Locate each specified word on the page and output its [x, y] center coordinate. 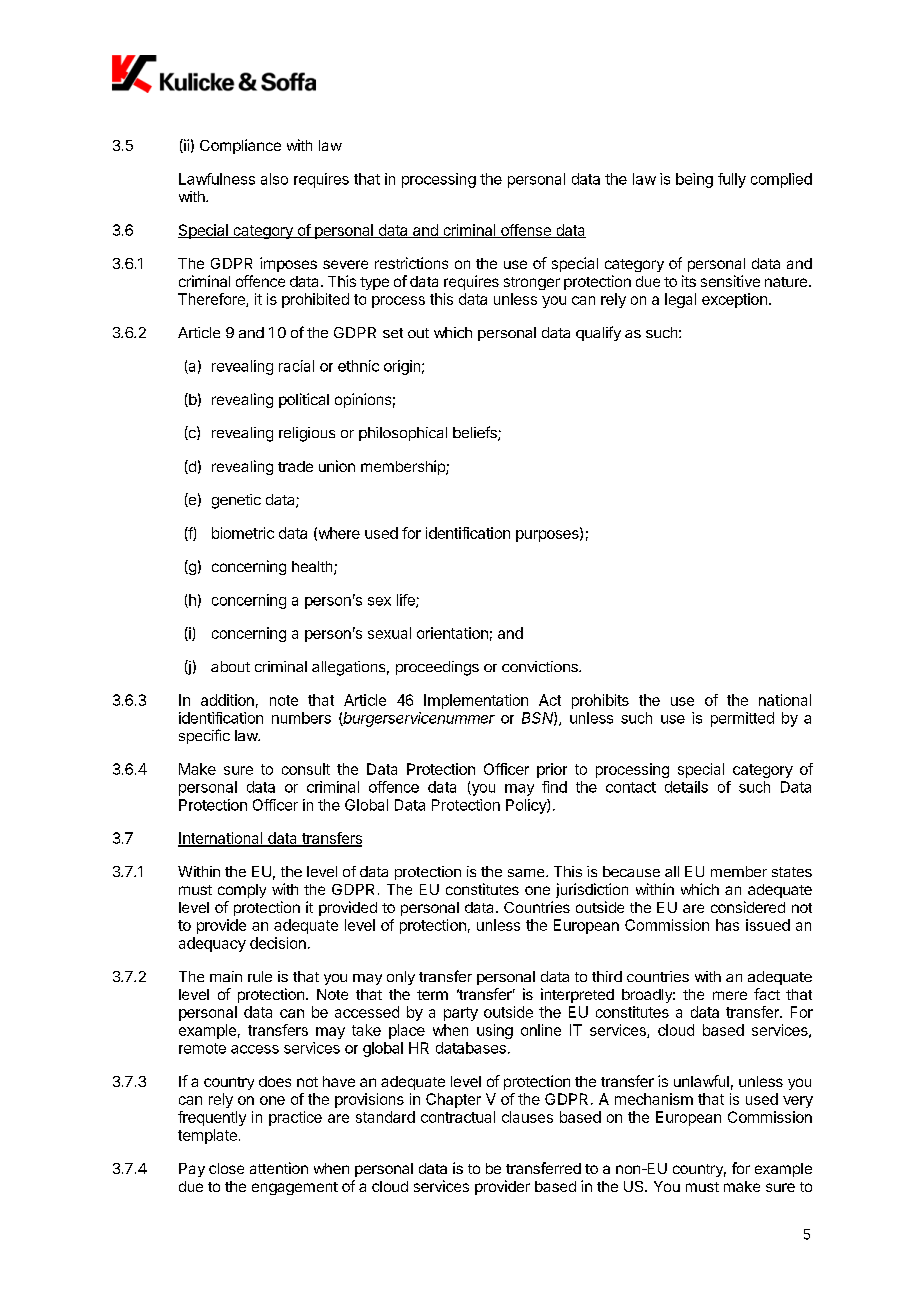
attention [279, 1168]
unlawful [701, 1081]
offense [525, 231]
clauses [527, 1117]
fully [732, 180]
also [274, 179]
